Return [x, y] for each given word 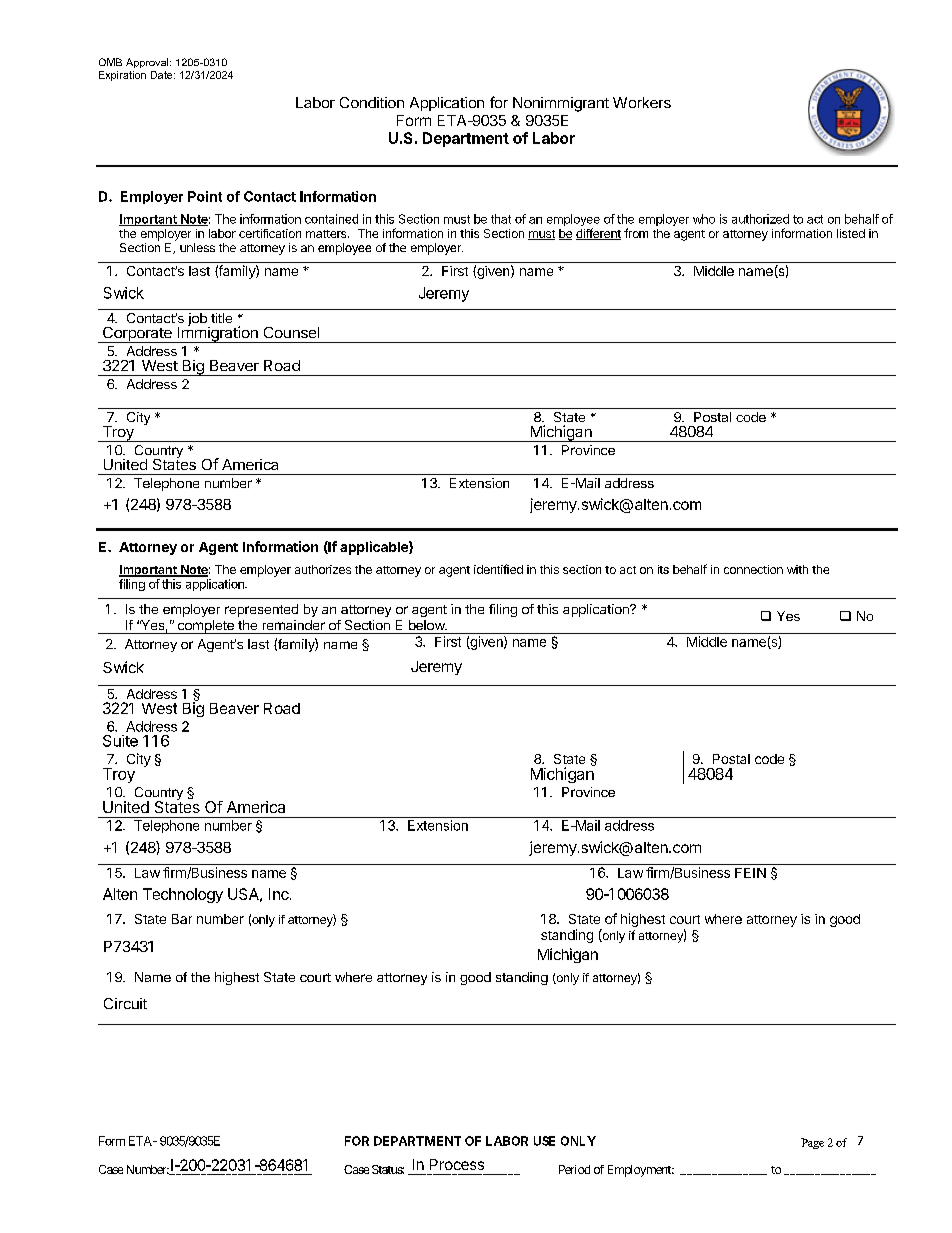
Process [457, 1164]
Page [812, 1143]
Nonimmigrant [561, 104]
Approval [148, 63]
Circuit [125, 1003]
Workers [642, 102]
